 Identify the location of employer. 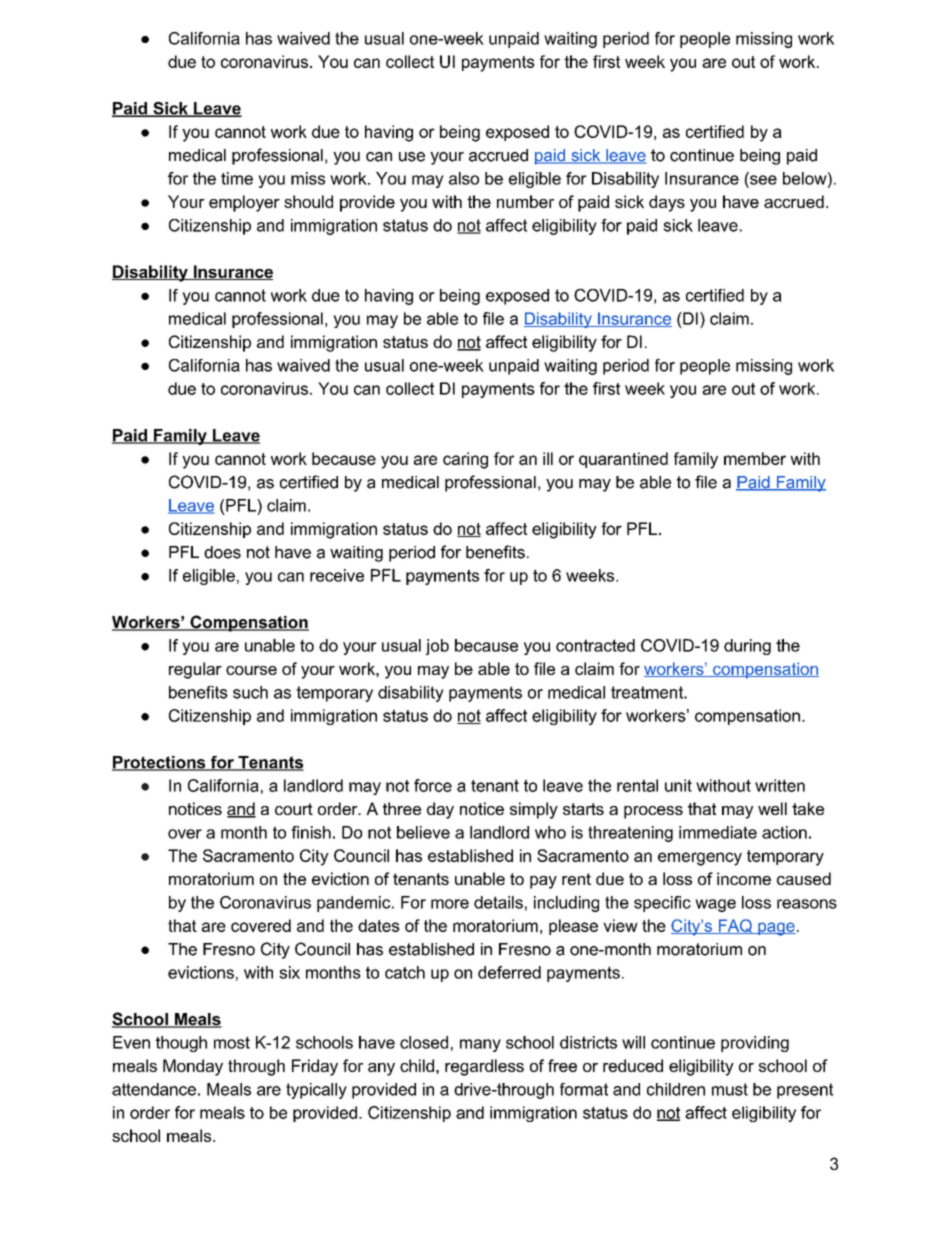
(244, 203).
